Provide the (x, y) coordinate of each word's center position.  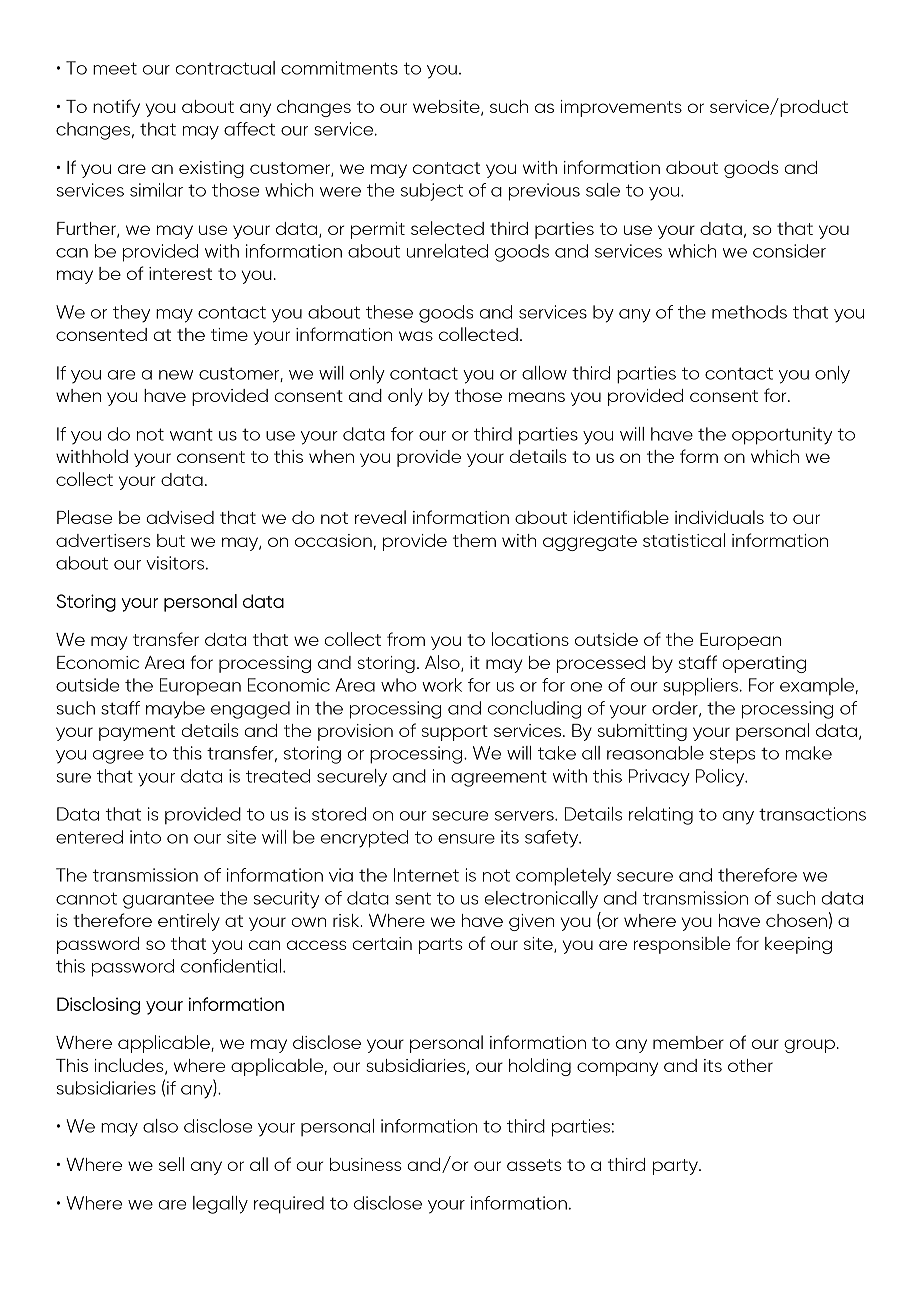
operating (764, 664)
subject (432, 192)
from (406, 639)
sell (171, 1164)
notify (116, 108)
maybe (175, 709)
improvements (621, 108)
